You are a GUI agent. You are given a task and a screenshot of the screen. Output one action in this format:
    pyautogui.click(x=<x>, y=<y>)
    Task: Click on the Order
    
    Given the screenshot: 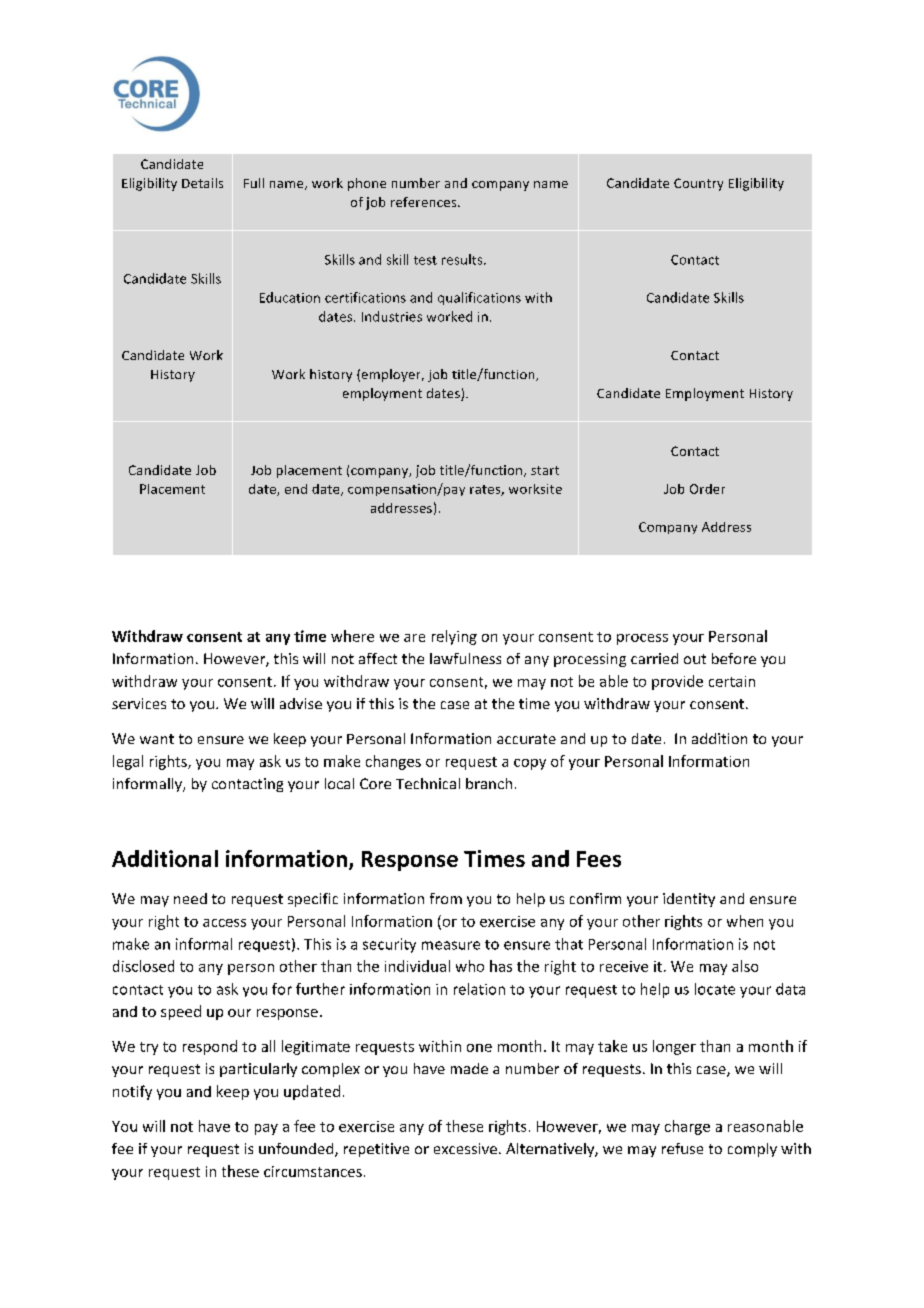 What is the action you would take?
    pyautogui.click(x=707, y=489)
